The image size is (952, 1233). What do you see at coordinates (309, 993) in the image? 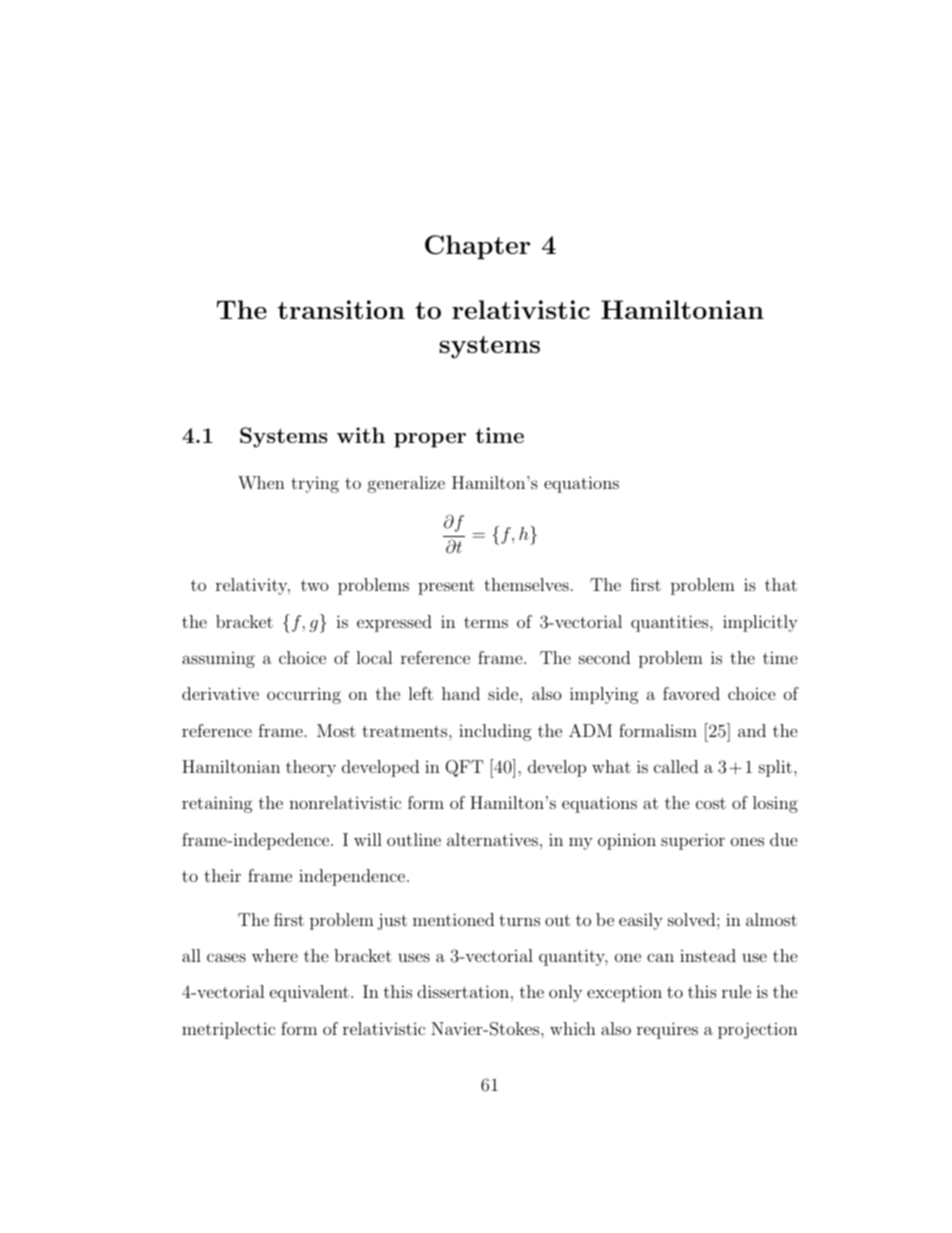
I see `equivalent` at bounding box center [309, 993].
